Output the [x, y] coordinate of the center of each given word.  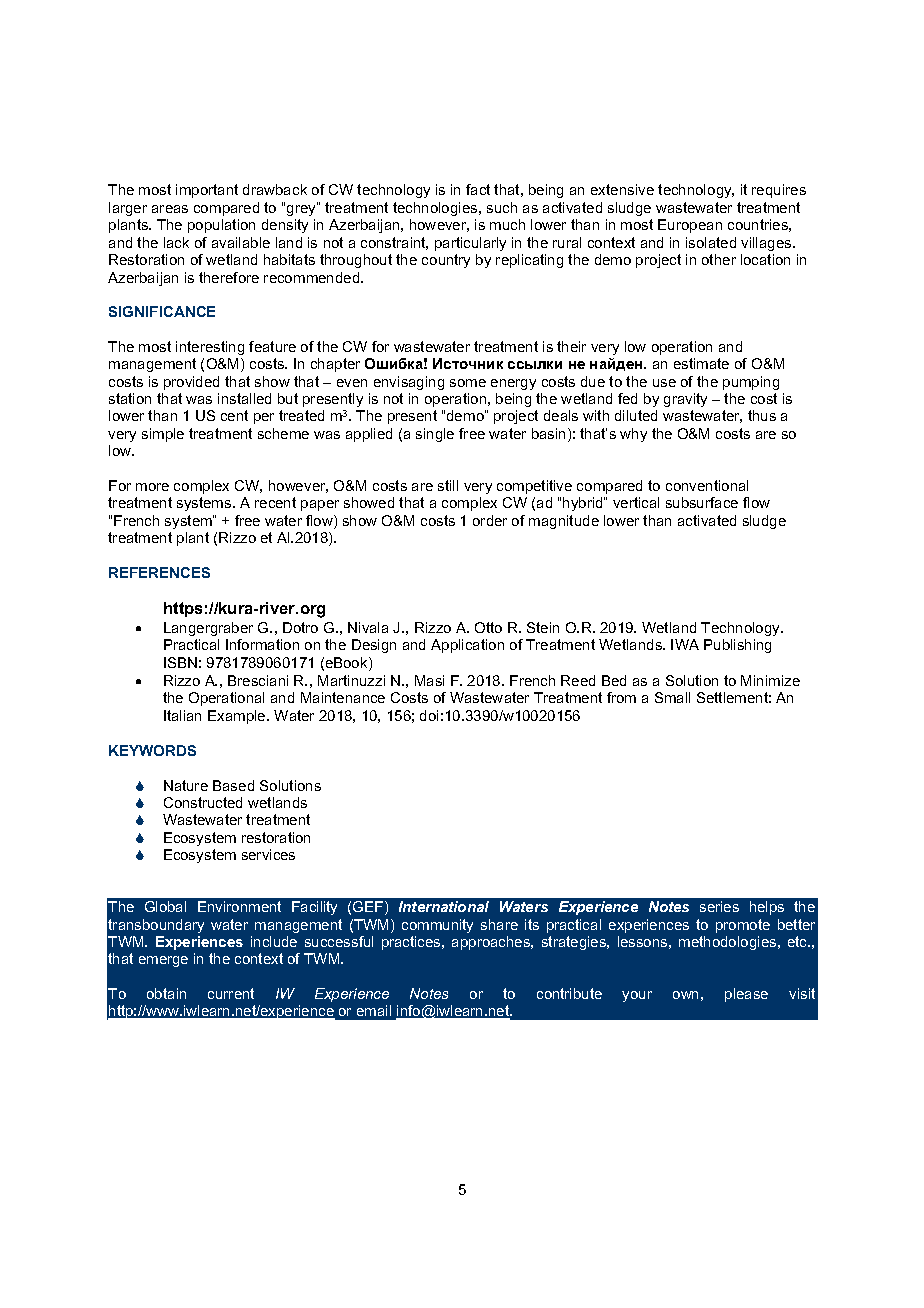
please [746, 995]
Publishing [737, 646]
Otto [488, 627]
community [437, 926]
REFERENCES [159, 572]
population [221, 226]
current [231, 993]
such [502, 207]
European [690, 226]
